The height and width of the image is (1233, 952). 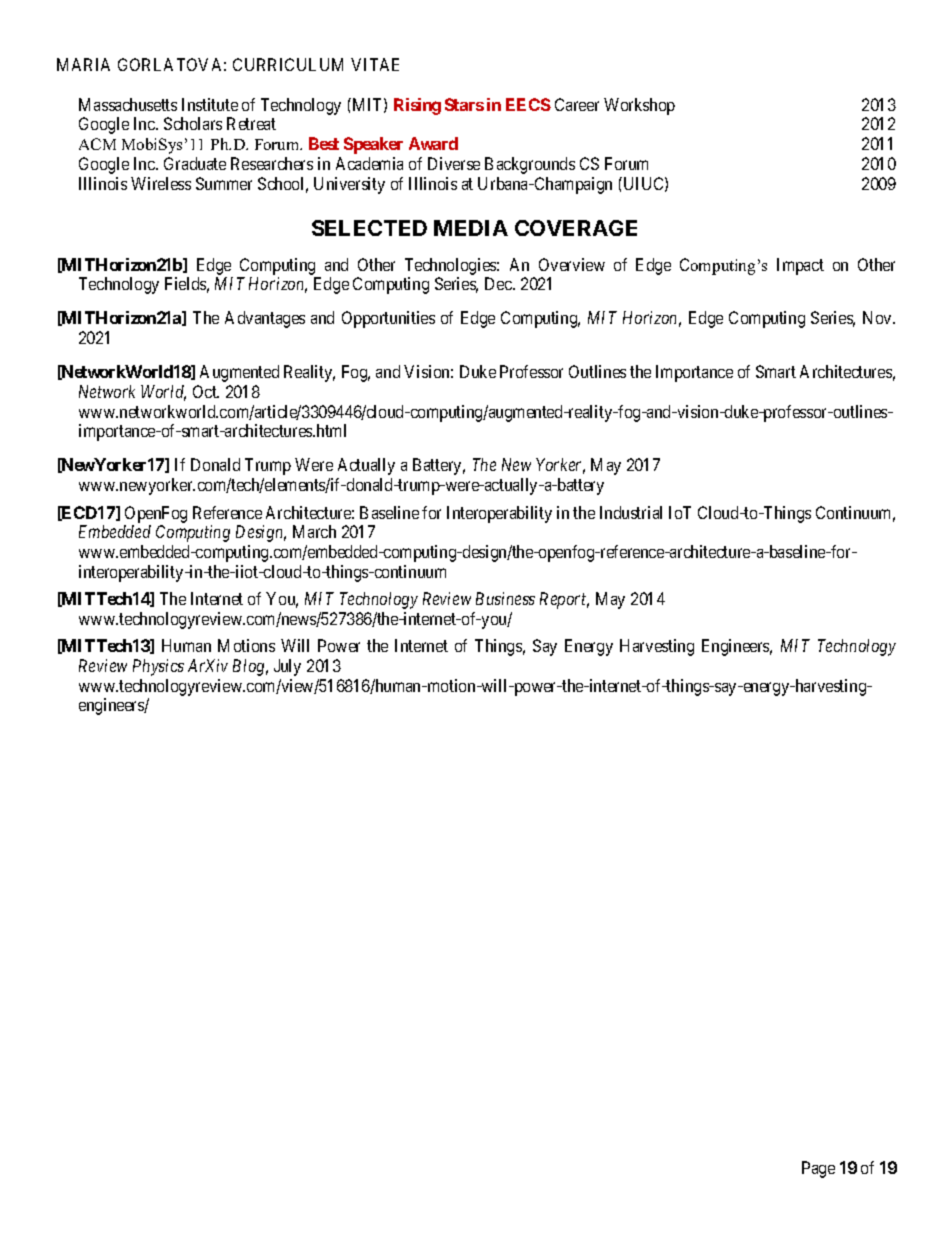 I want to click on Industrial, so click(x=631, y=512).
